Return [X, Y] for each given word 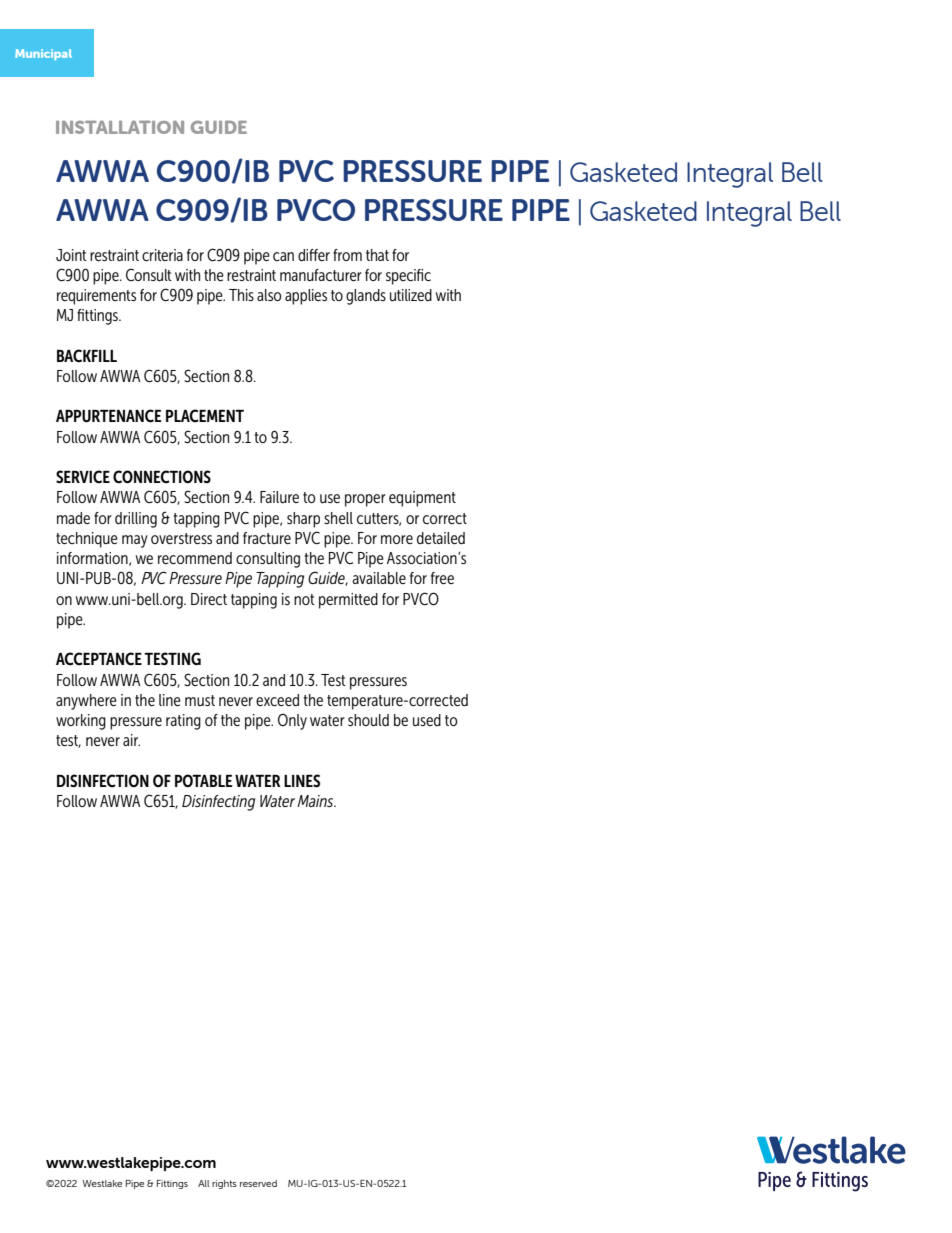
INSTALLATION [120, 127]
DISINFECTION [103, 780]
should [368, 720]
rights [224, 1184]
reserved [258, 1183]
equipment [422, 499]
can [283, 256]
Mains [316, 801]
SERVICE [83, 476]
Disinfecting [218, 803]
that [377, 255]
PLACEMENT [205, 415]
